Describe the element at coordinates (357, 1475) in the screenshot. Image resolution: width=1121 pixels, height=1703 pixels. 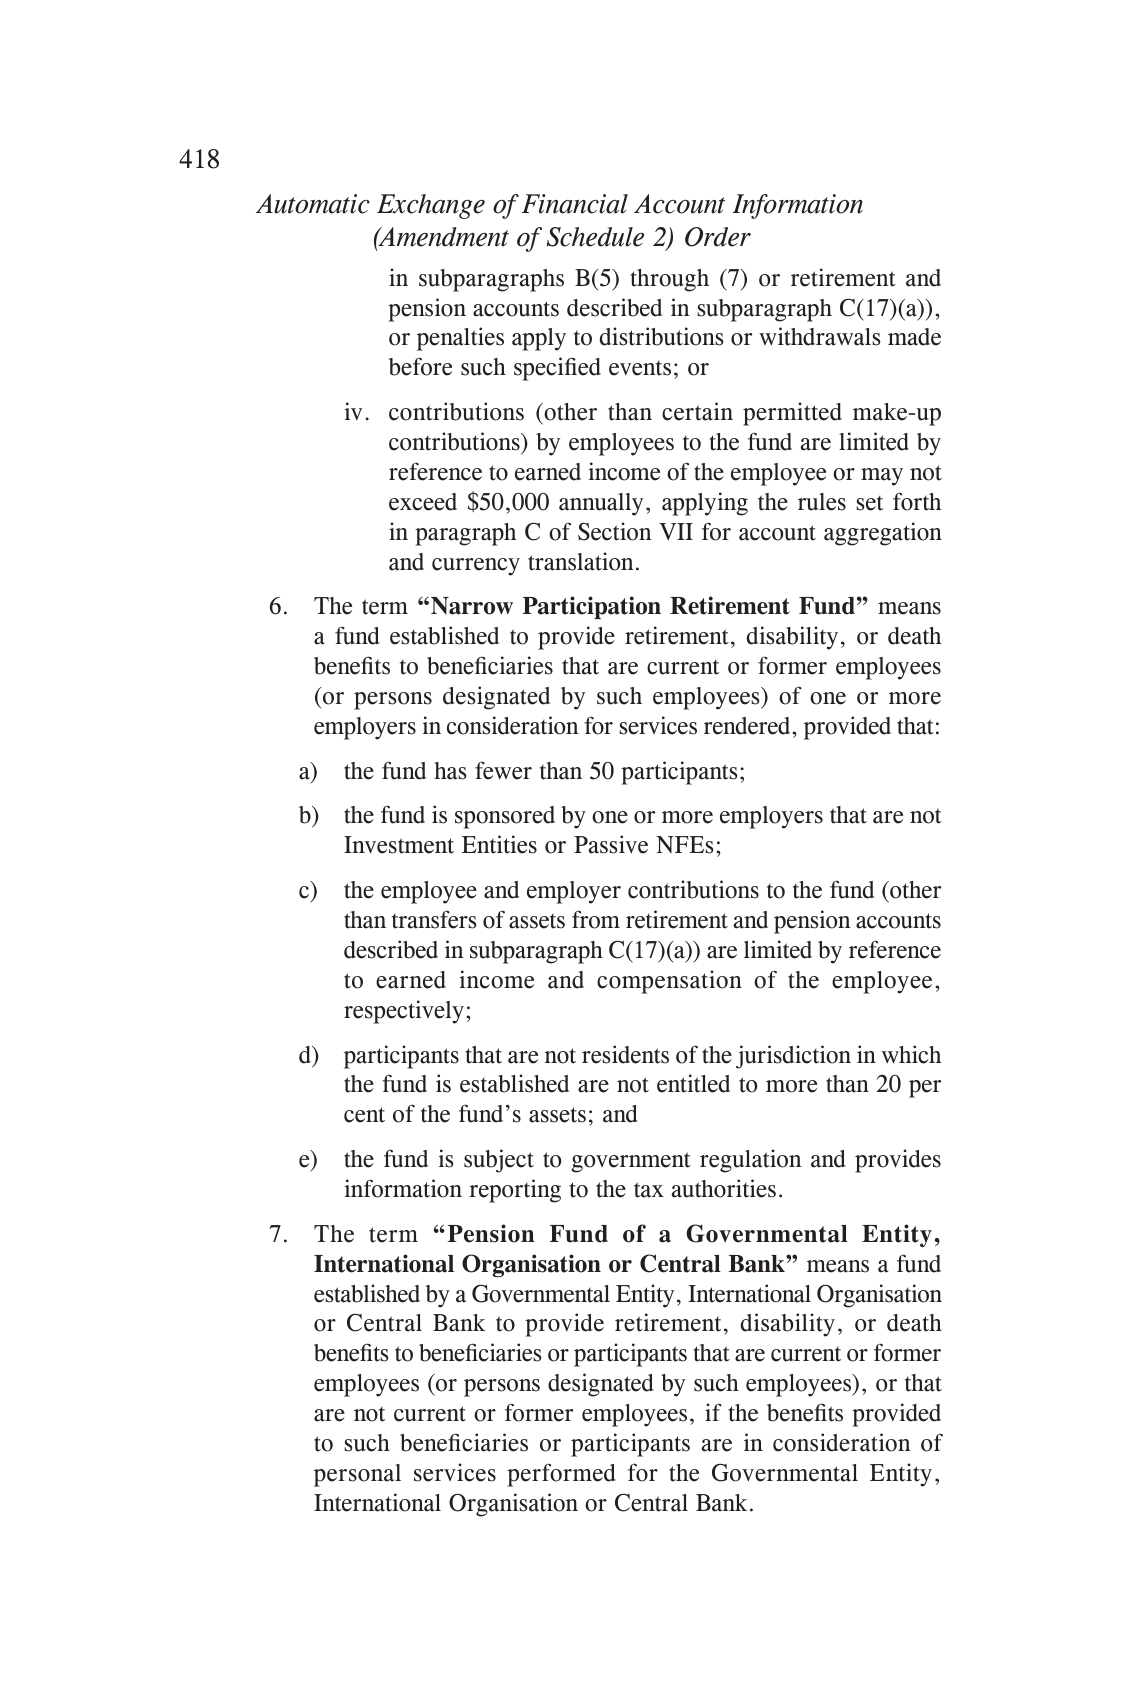
I see `personal` at that location.
